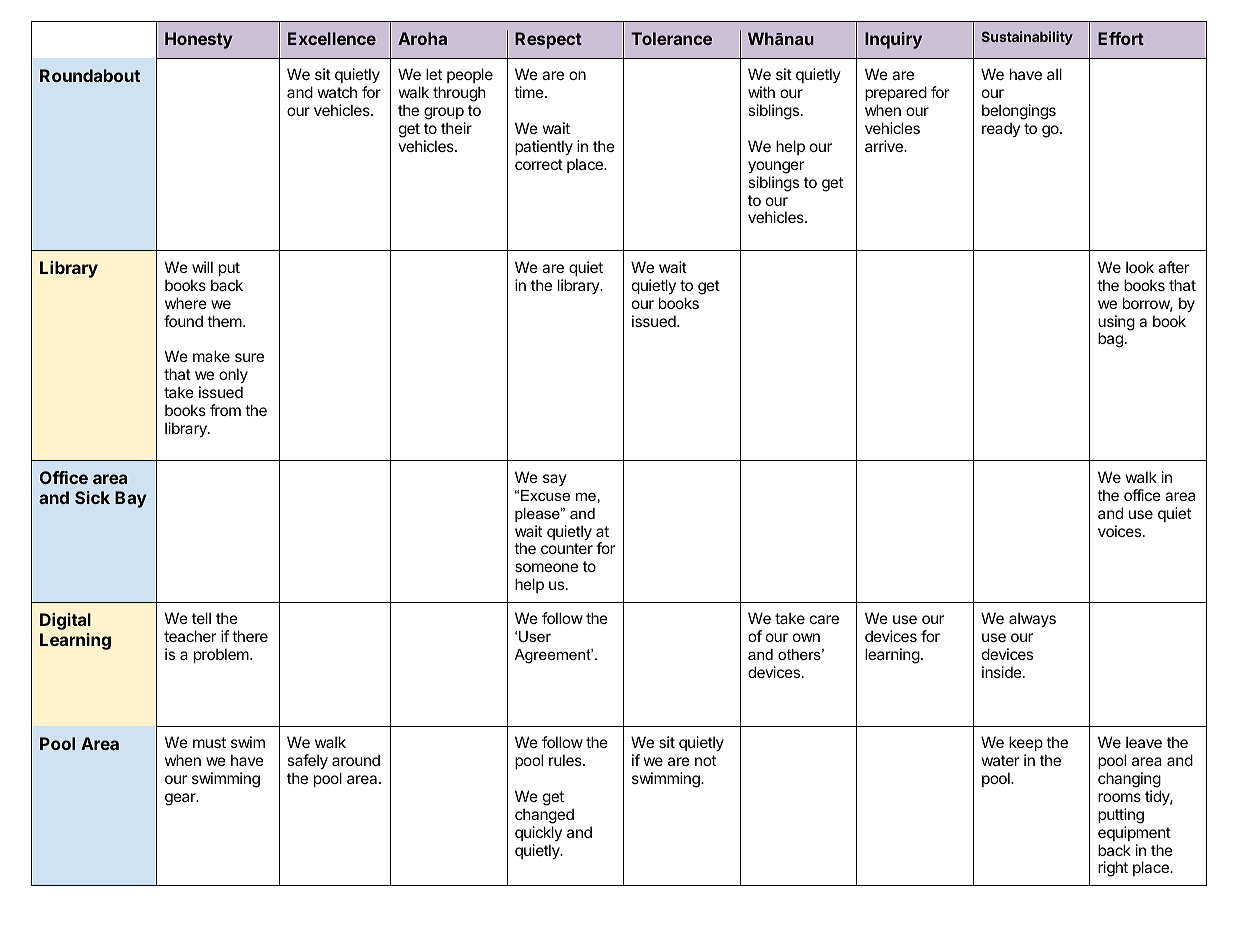  I want to click on Tolerance, so click(671, 38).
